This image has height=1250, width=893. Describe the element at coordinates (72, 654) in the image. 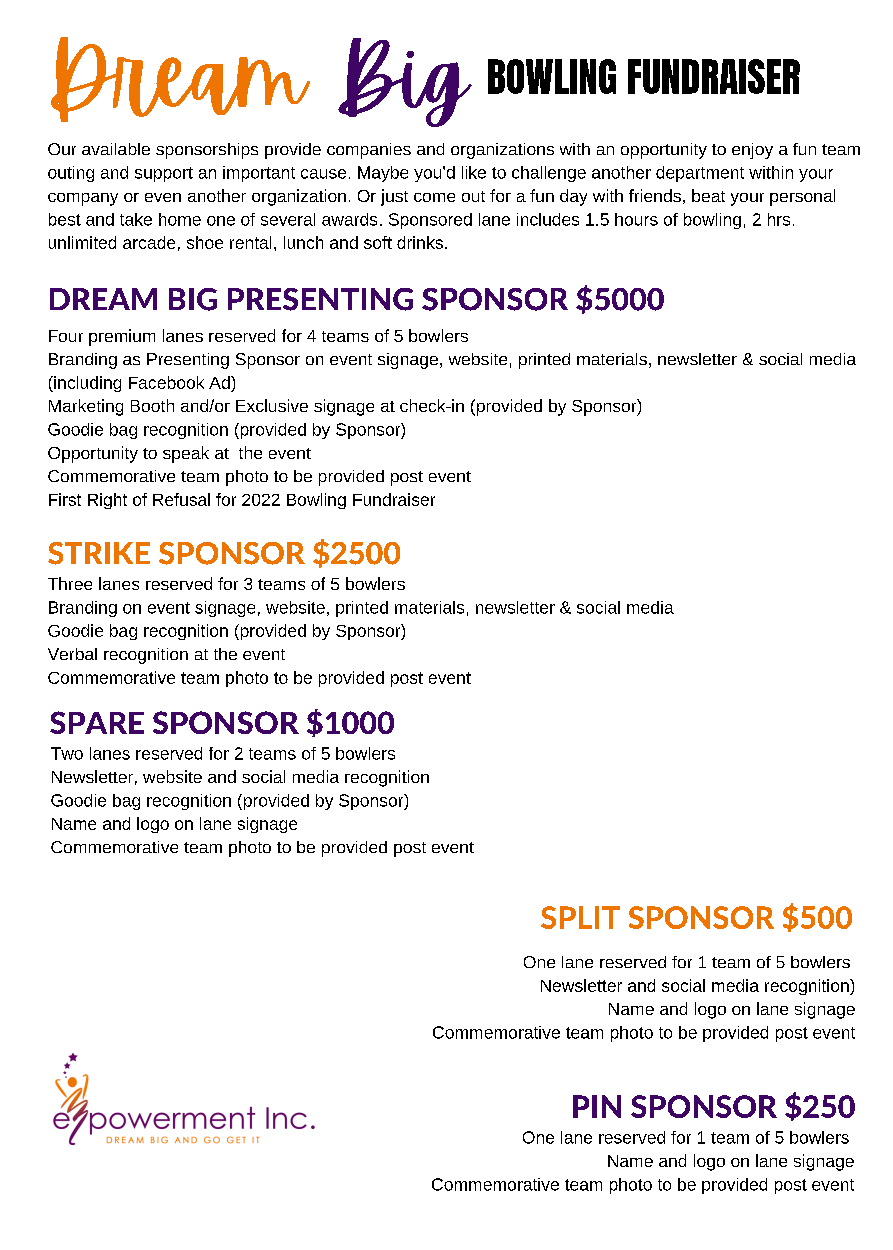

I see `Verbal` at that location.
